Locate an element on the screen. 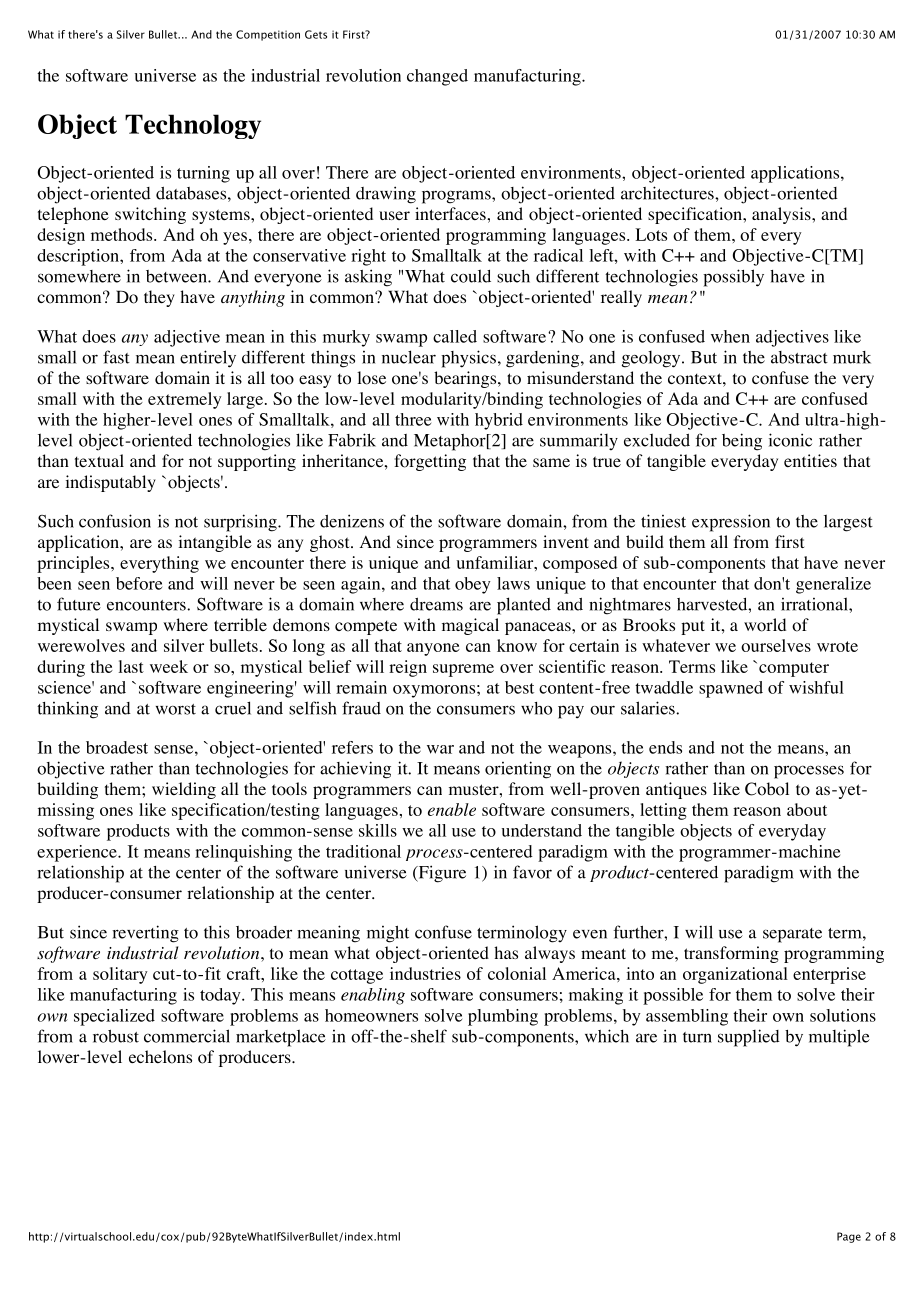  Cobol is located at coordinates (767, 789).
